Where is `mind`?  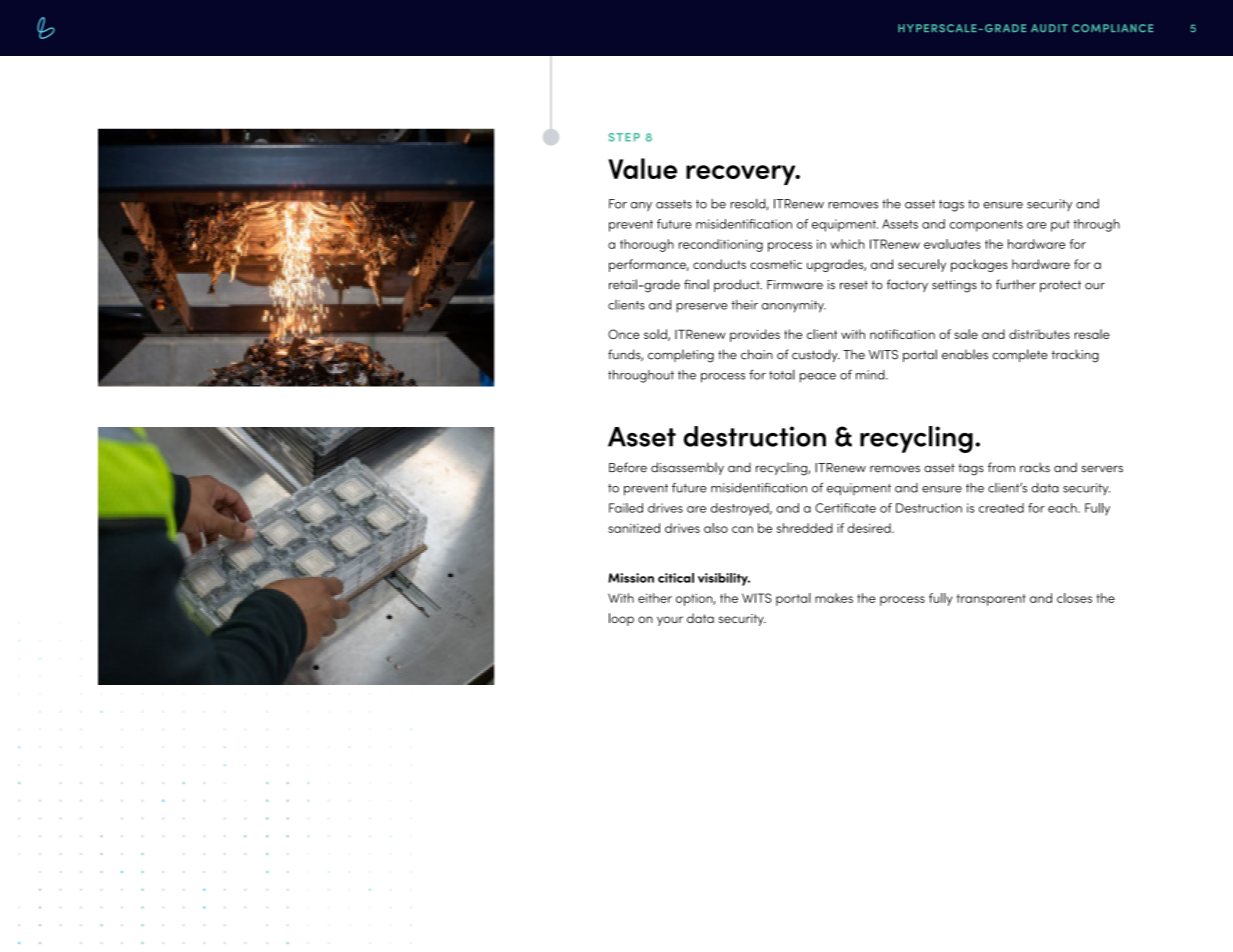
mind is located at coordinates (871, 375).
